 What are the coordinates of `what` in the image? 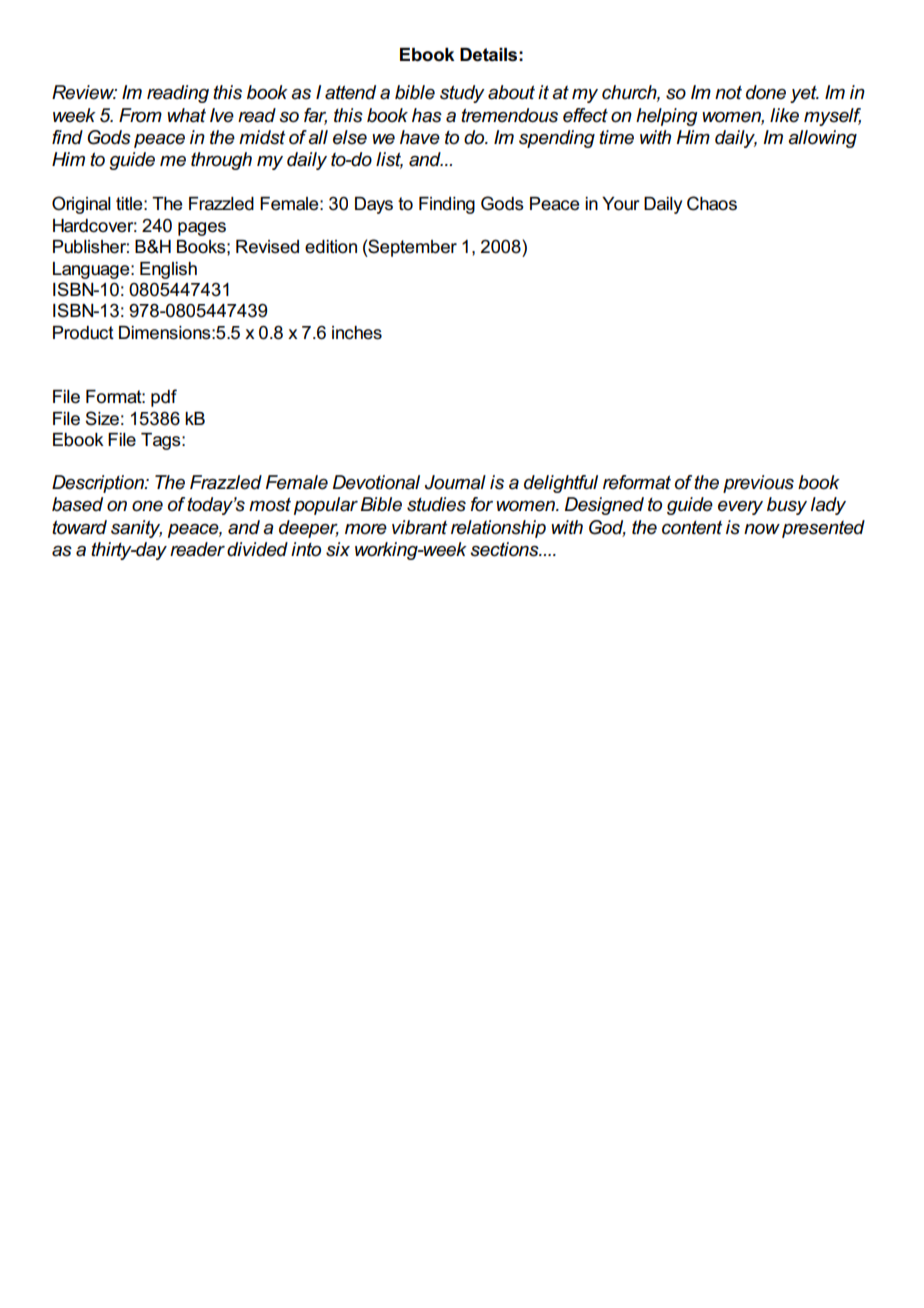 It's located at (186, 115).
